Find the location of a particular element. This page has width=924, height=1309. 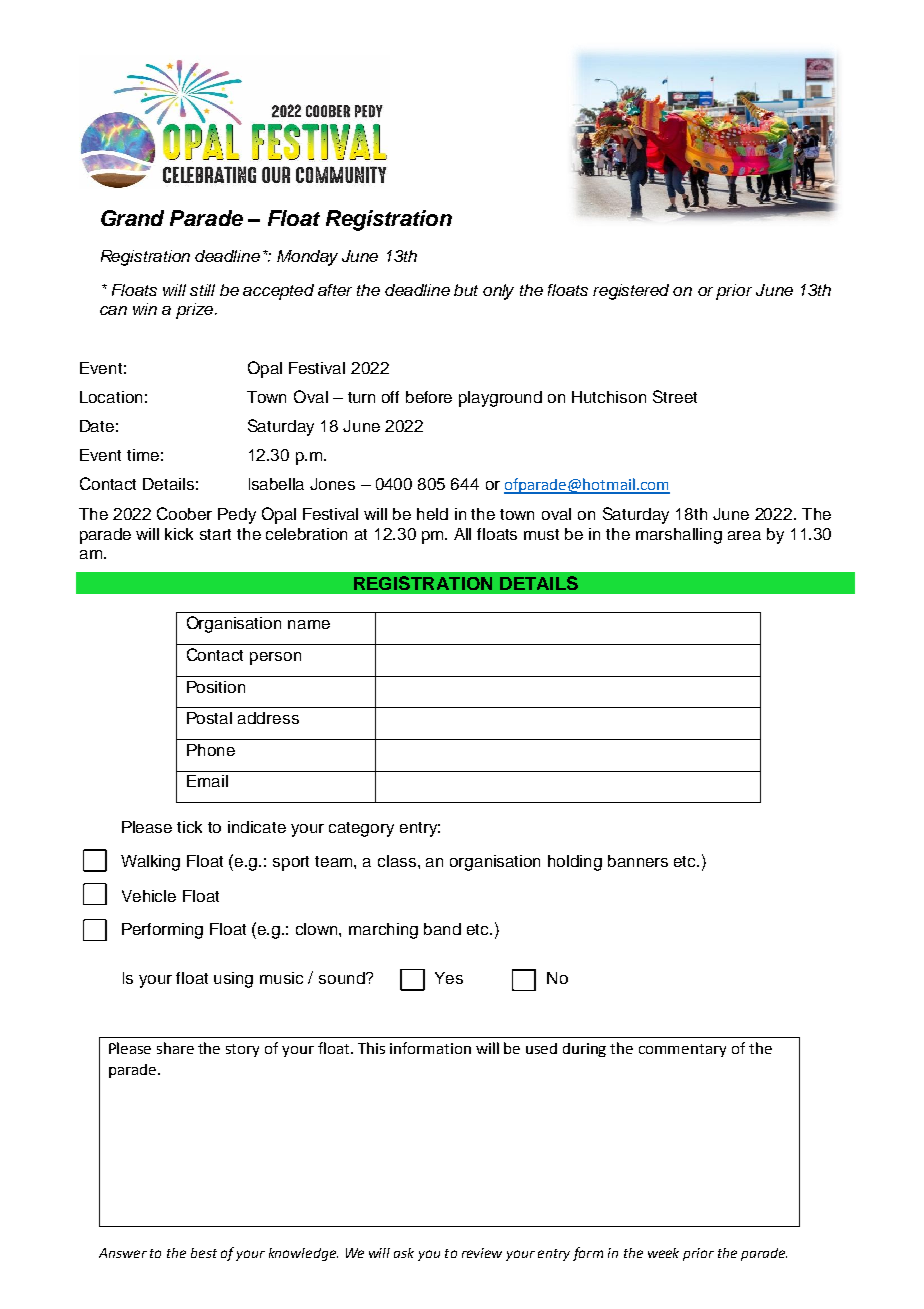

holding is located at coordinates (575, 863).
